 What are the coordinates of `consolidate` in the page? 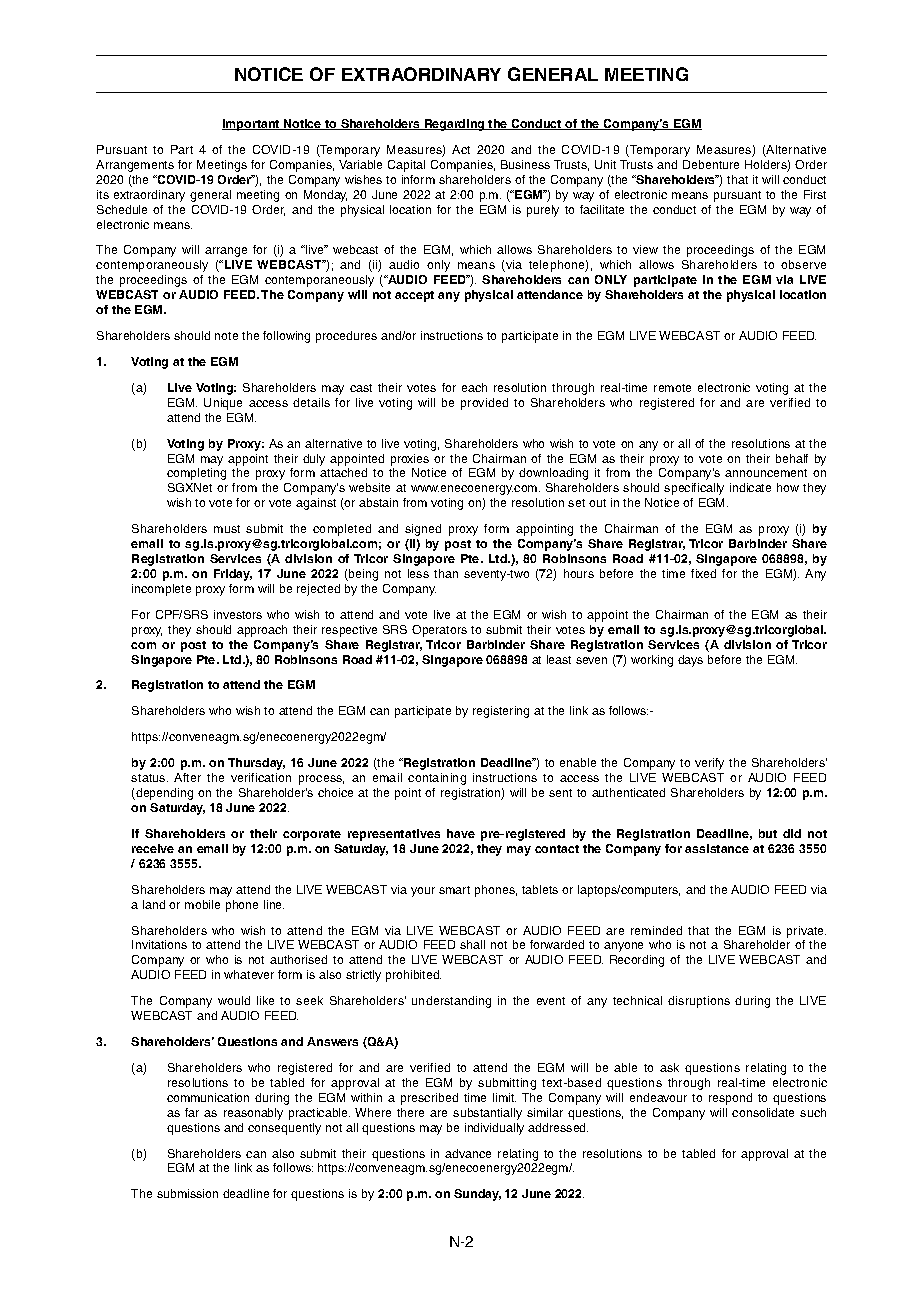 It's located at (763, 1112).
